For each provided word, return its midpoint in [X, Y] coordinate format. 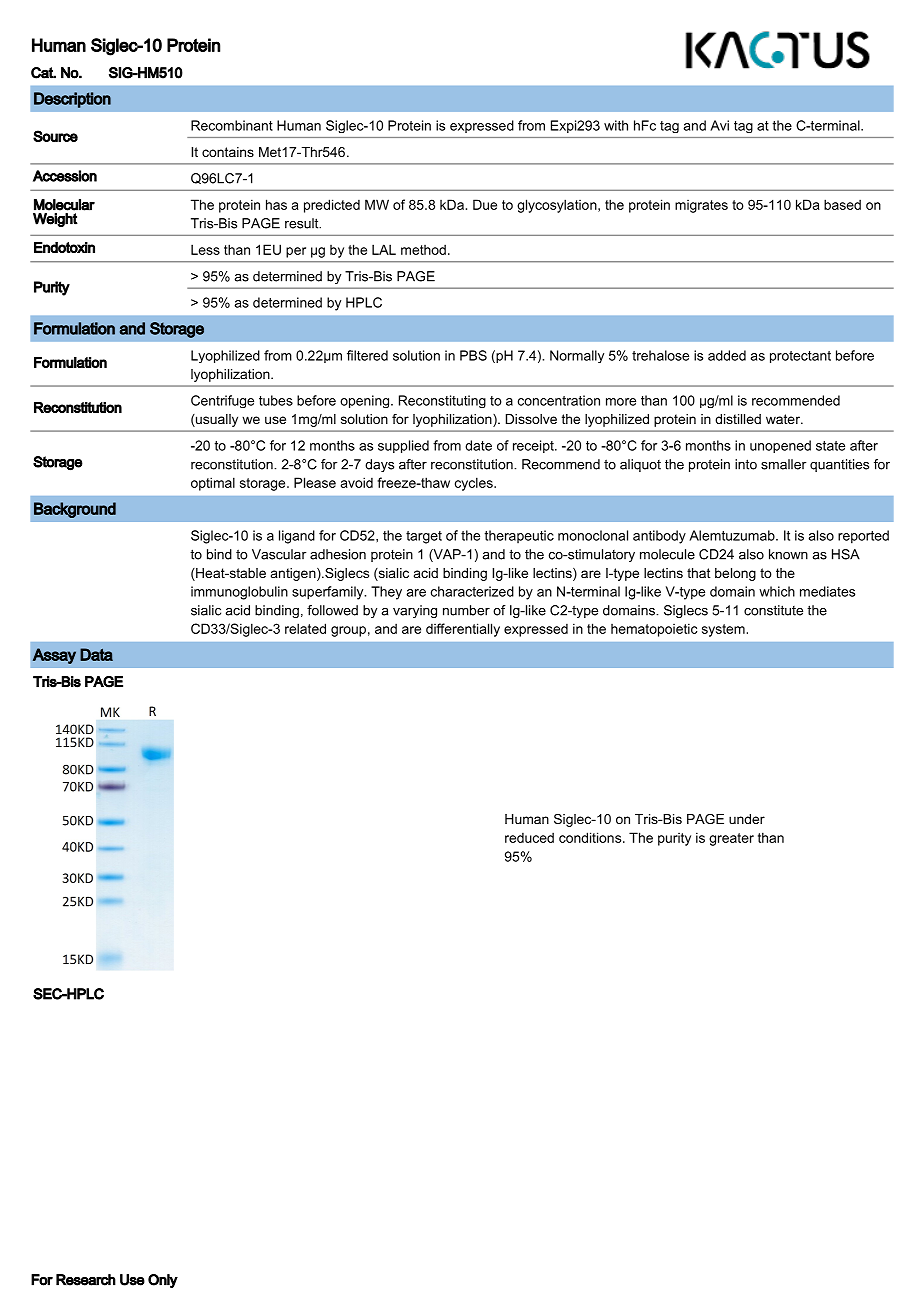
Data [96, 654]
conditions [591, 837]
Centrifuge [222, 401]
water [784, 419]
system [723, 630]
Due [485, 204]
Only [163, 1281]
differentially [463, 630]
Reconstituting [442, 401]
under [747, 819]
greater [731, 839]
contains [228, 152]
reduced [529, 837]
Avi [719, 125]
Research [86, 1280]
